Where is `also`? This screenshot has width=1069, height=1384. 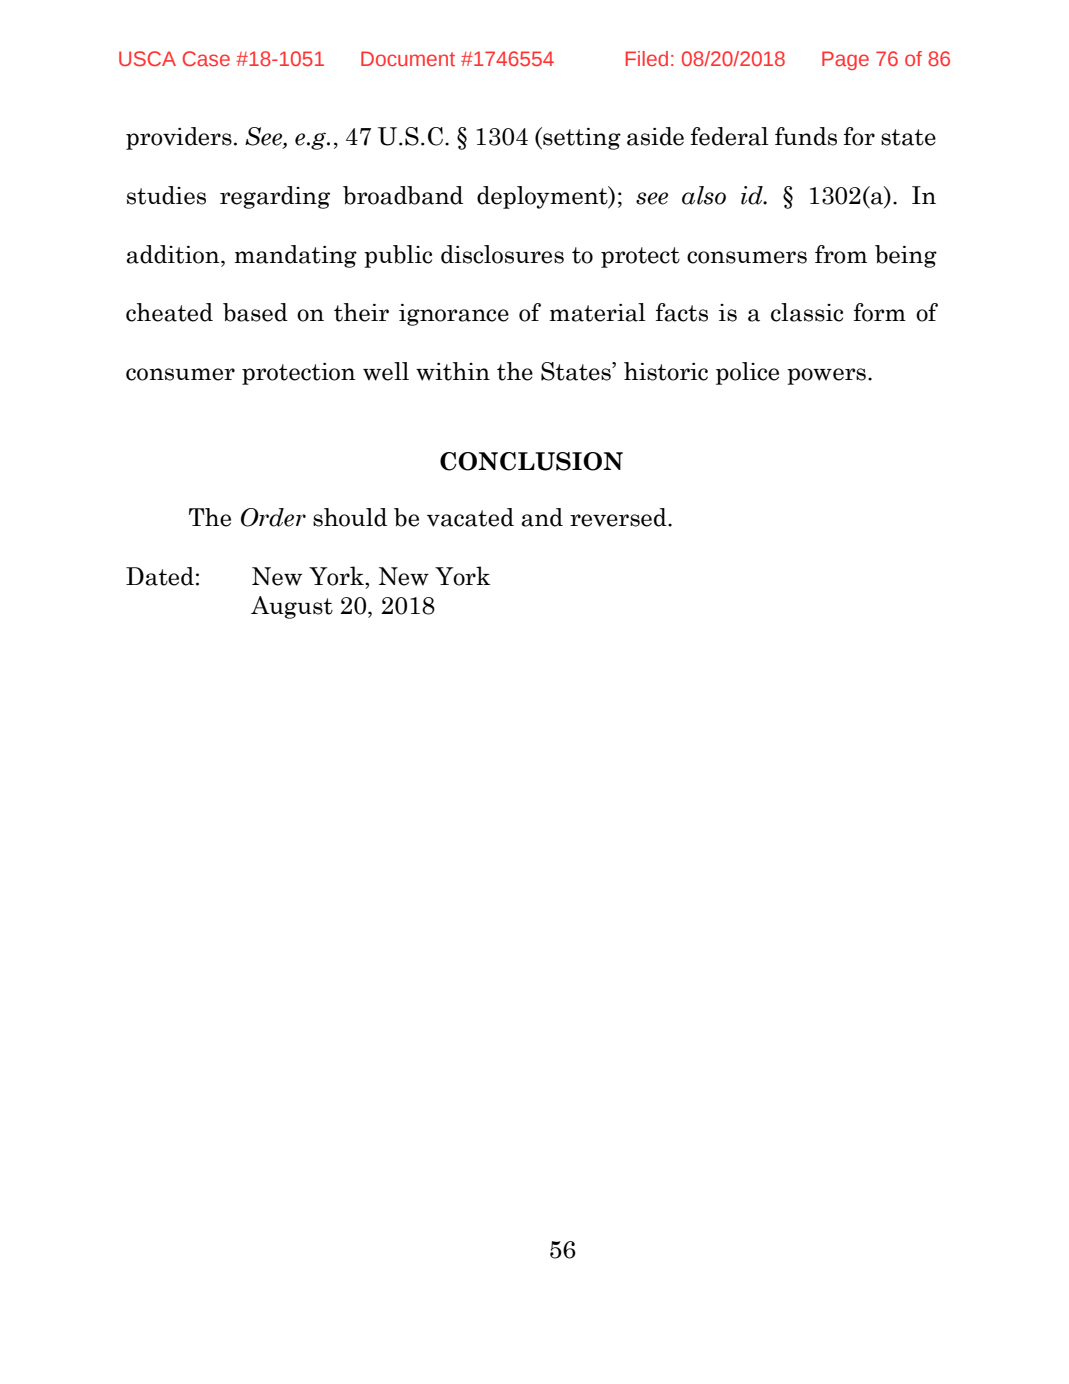 also is located at coordinates (704, 195).
